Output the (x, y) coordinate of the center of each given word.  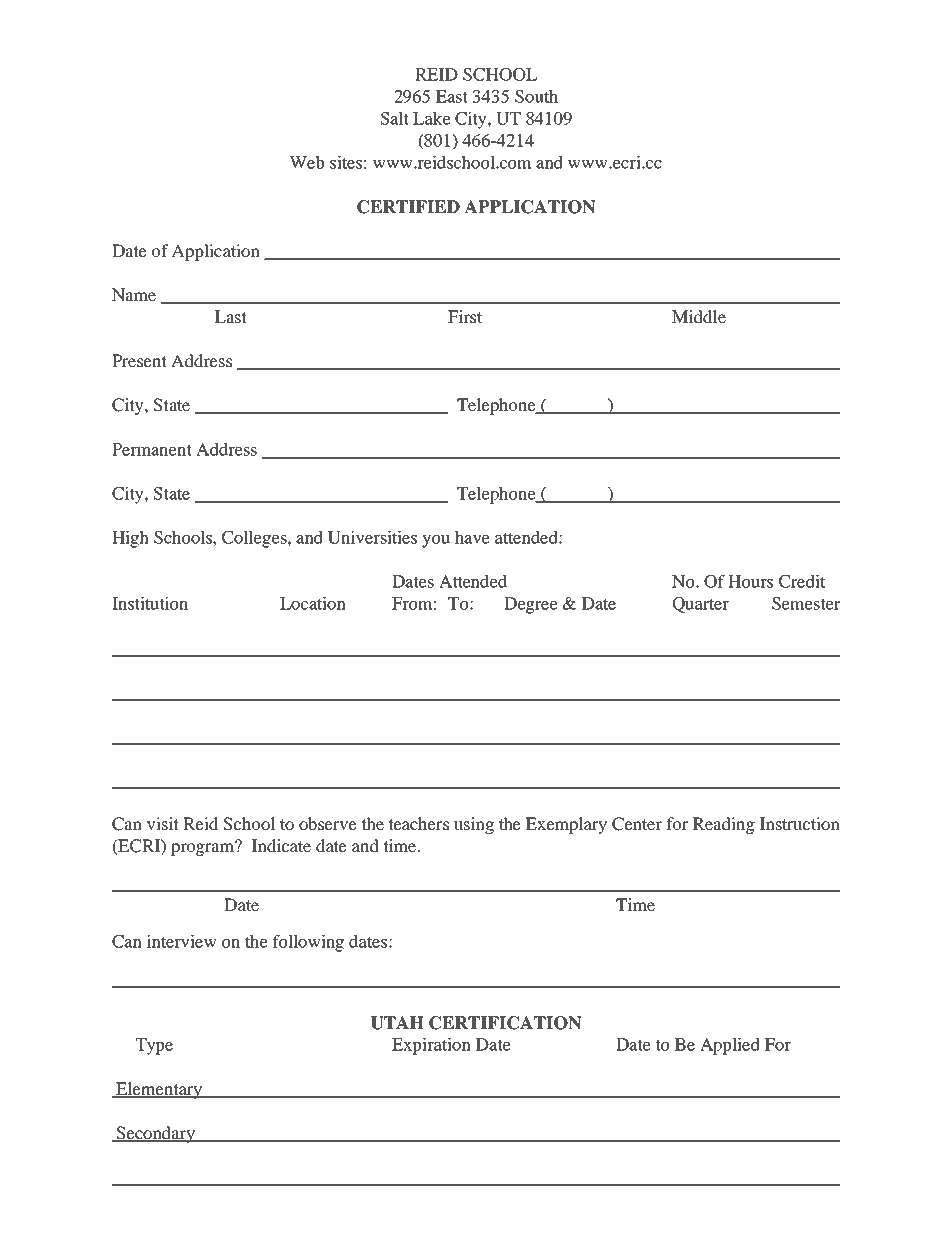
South (536, 96)
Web (306, 162)
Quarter (701, 605)
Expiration (431, 1046)
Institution (150, 603)
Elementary (159, 1090)
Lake (432, 118)
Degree (531, 605)
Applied (730, 1046)
